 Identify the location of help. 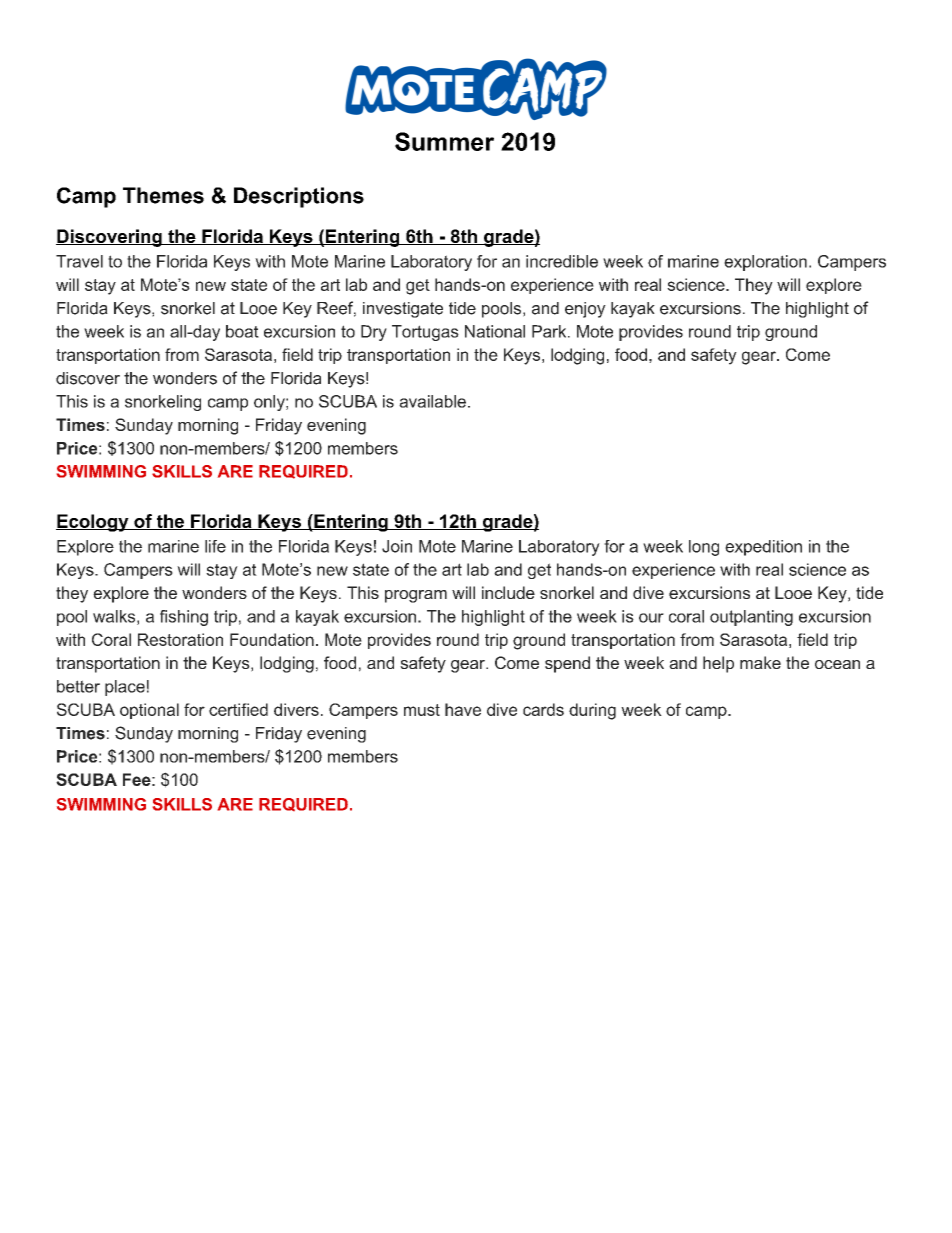
(718, 664).
